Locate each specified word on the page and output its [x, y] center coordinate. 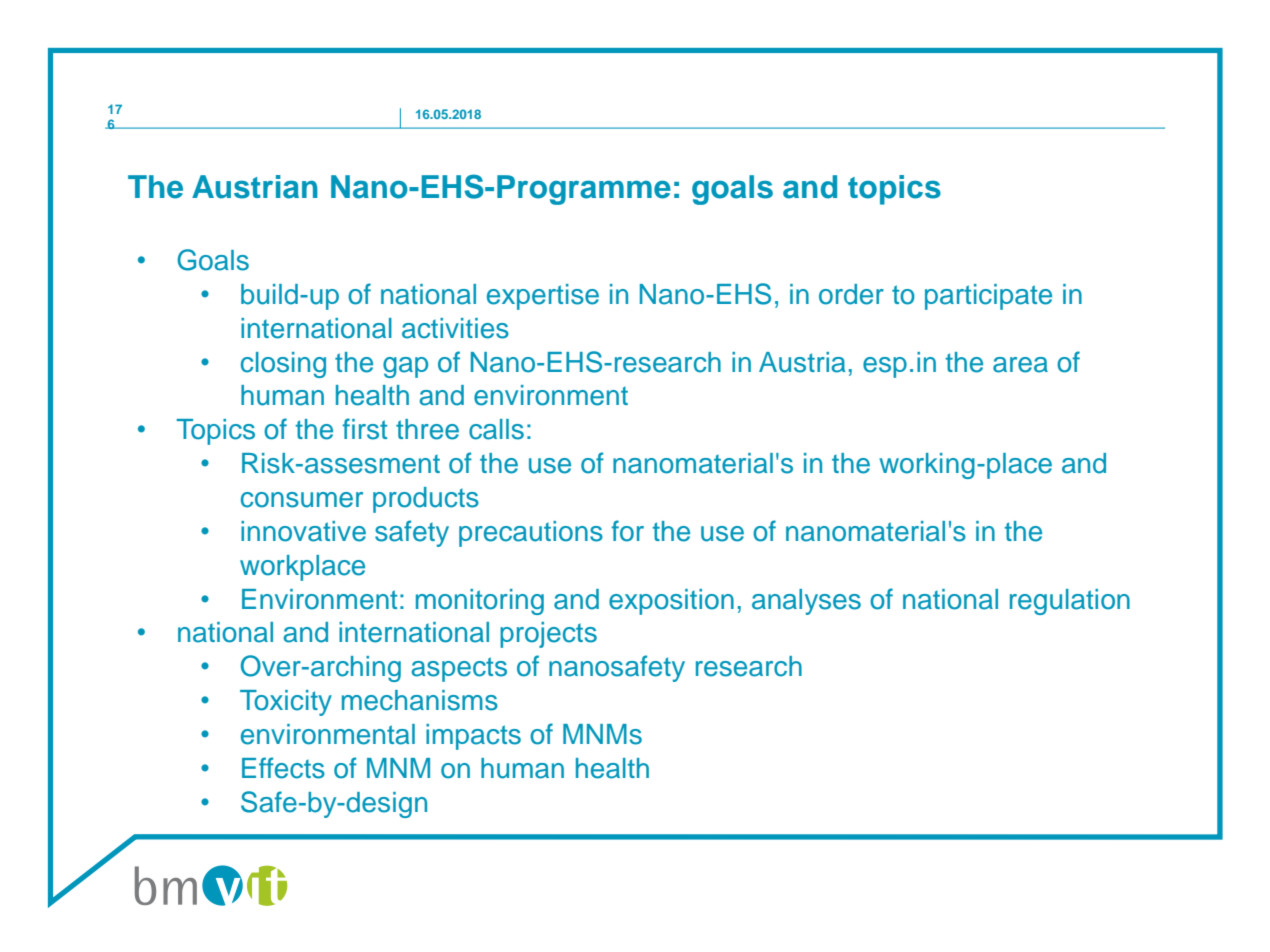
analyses [806, 602]
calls [496, 429]
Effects [283, 768]
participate [988, 297]
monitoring [480, 602]
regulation [1070, 602]
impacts [473, 737]
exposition [671, 602]
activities [455, 328]
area [1020, 365]
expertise [543, 297]
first [364, 429]
